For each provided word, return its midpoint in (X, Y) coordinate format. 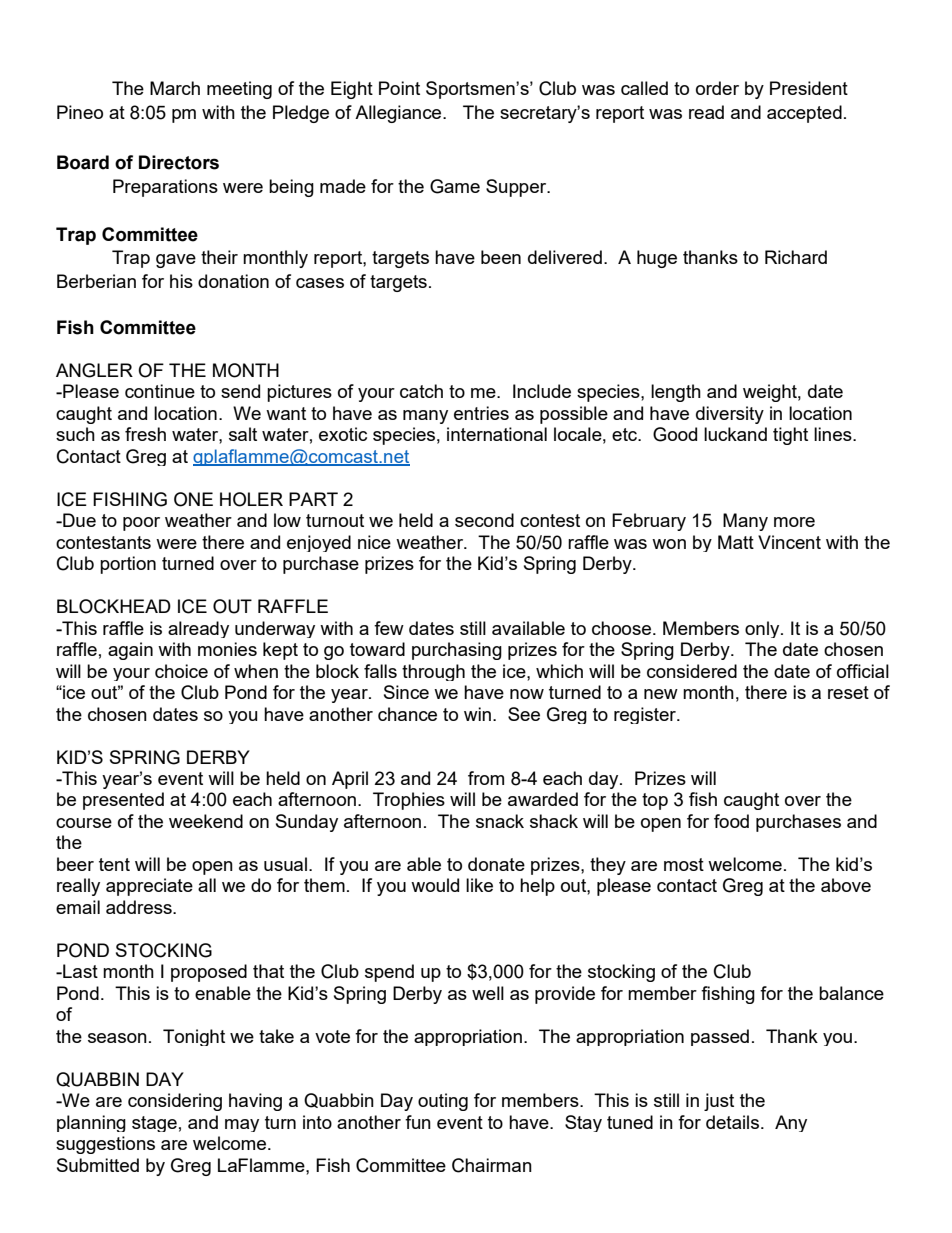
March (175, 88)
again (130, 651)
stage (154, 1124)
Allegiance (399, 114)
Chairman (492, 1165)
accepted (804, 114)
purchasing (457, 651)
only (763, 629)
